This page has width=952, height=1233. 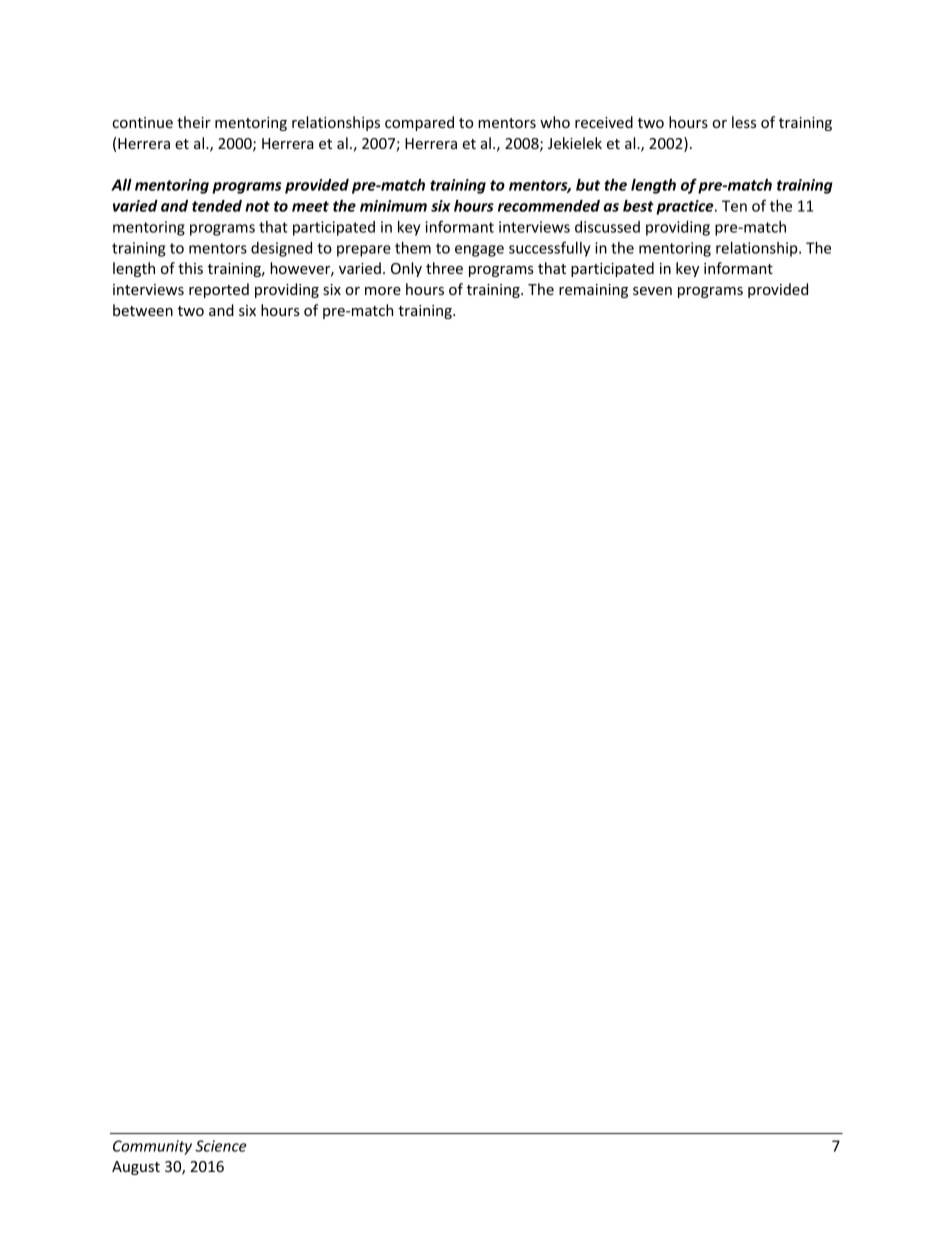 I want to click on reported, so click(x=219, y=290).
